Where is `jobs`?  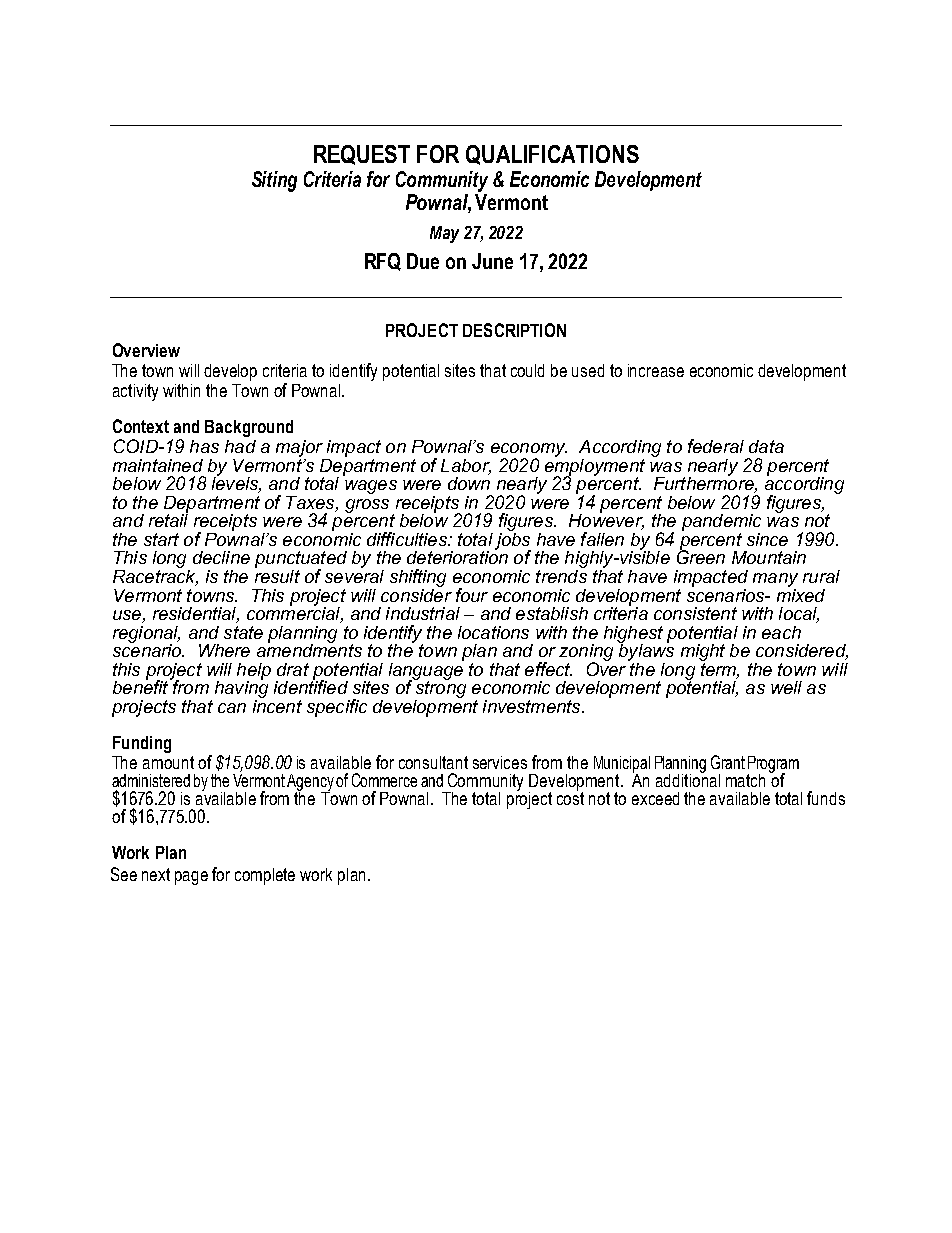
jobs is located at coordinates (513, 541).
